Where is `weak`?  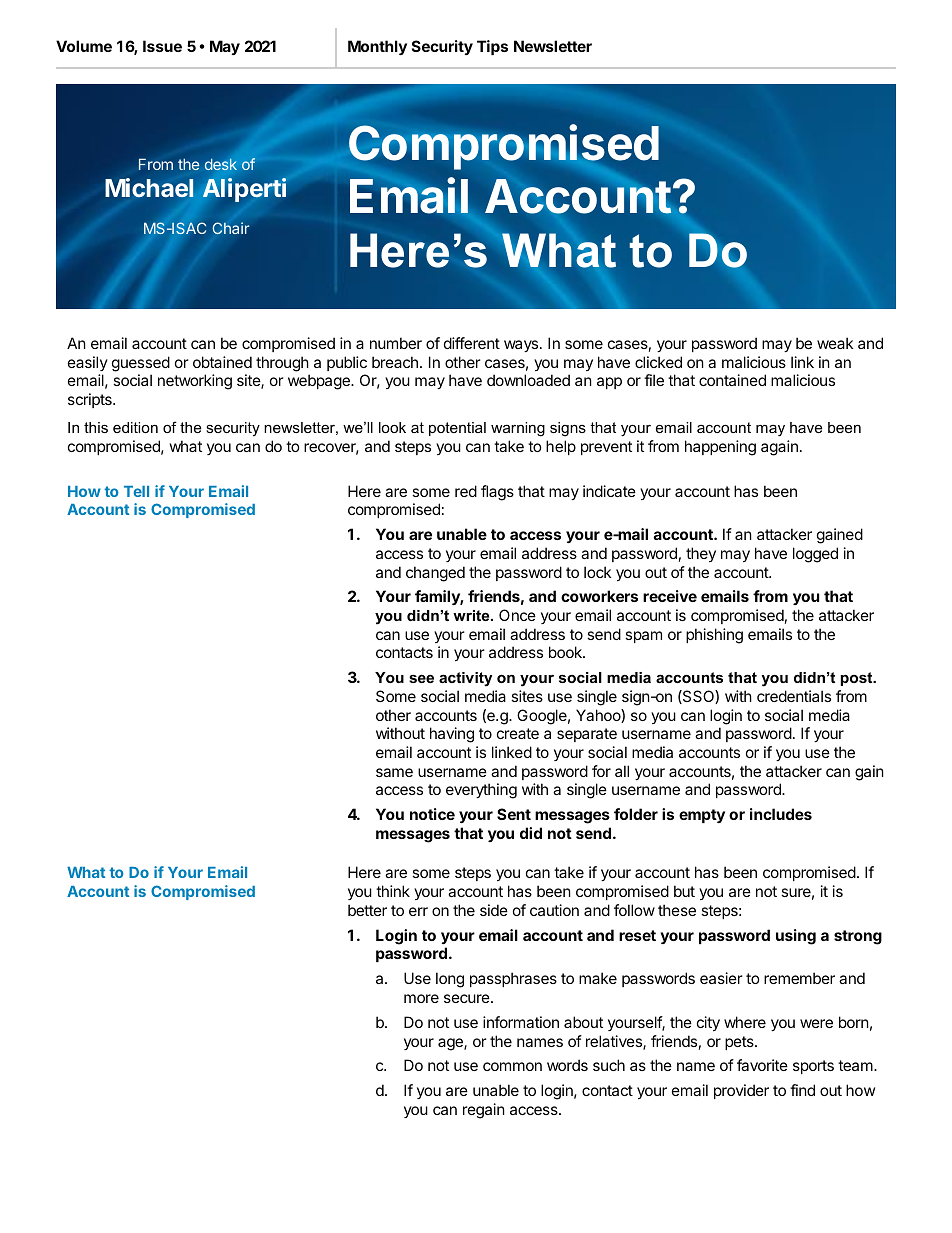 weak is located at coordinates (835, 343).
